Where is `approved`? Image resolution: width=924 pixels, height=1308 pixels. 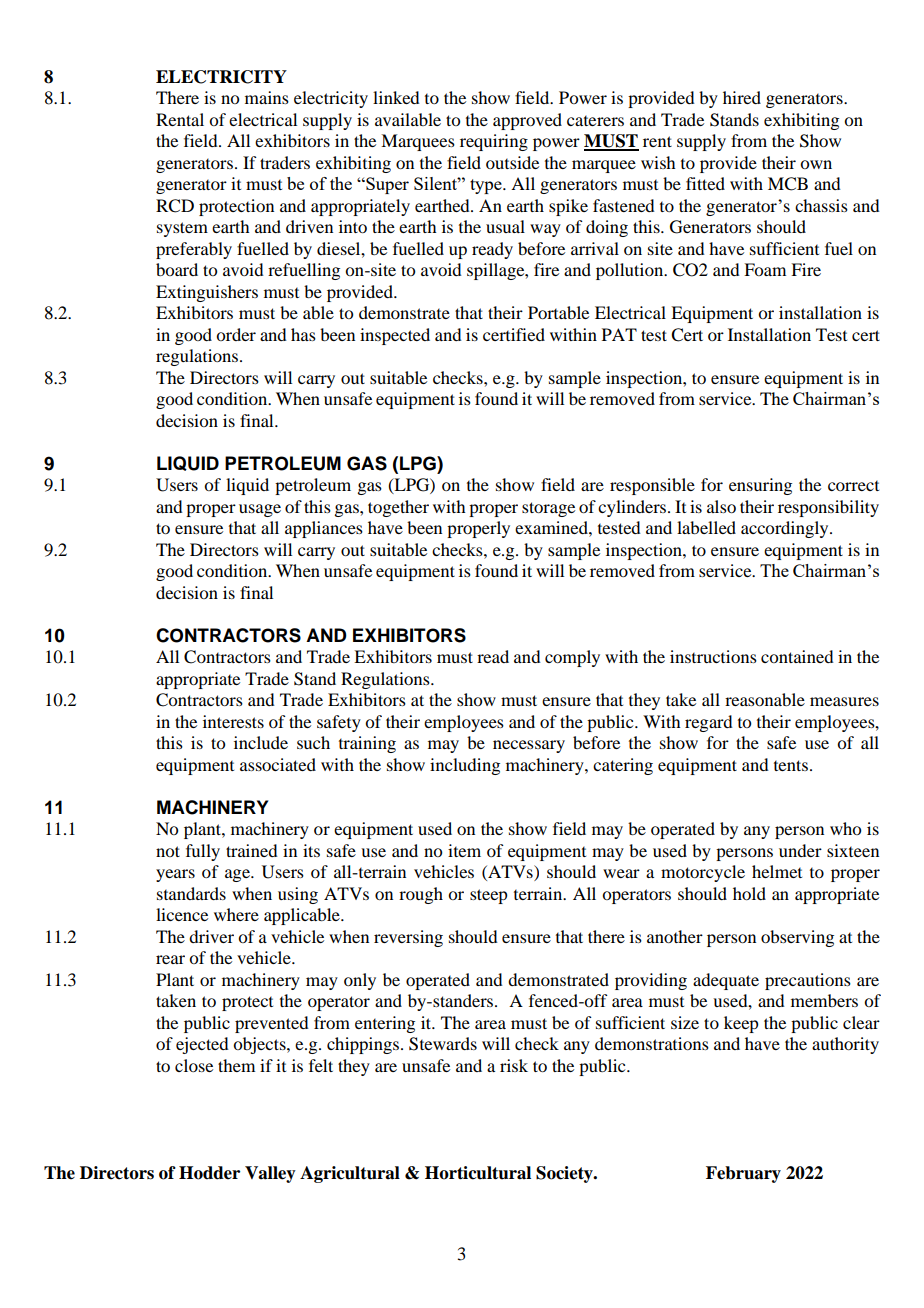 approved is located at coordinates (527, 121).
